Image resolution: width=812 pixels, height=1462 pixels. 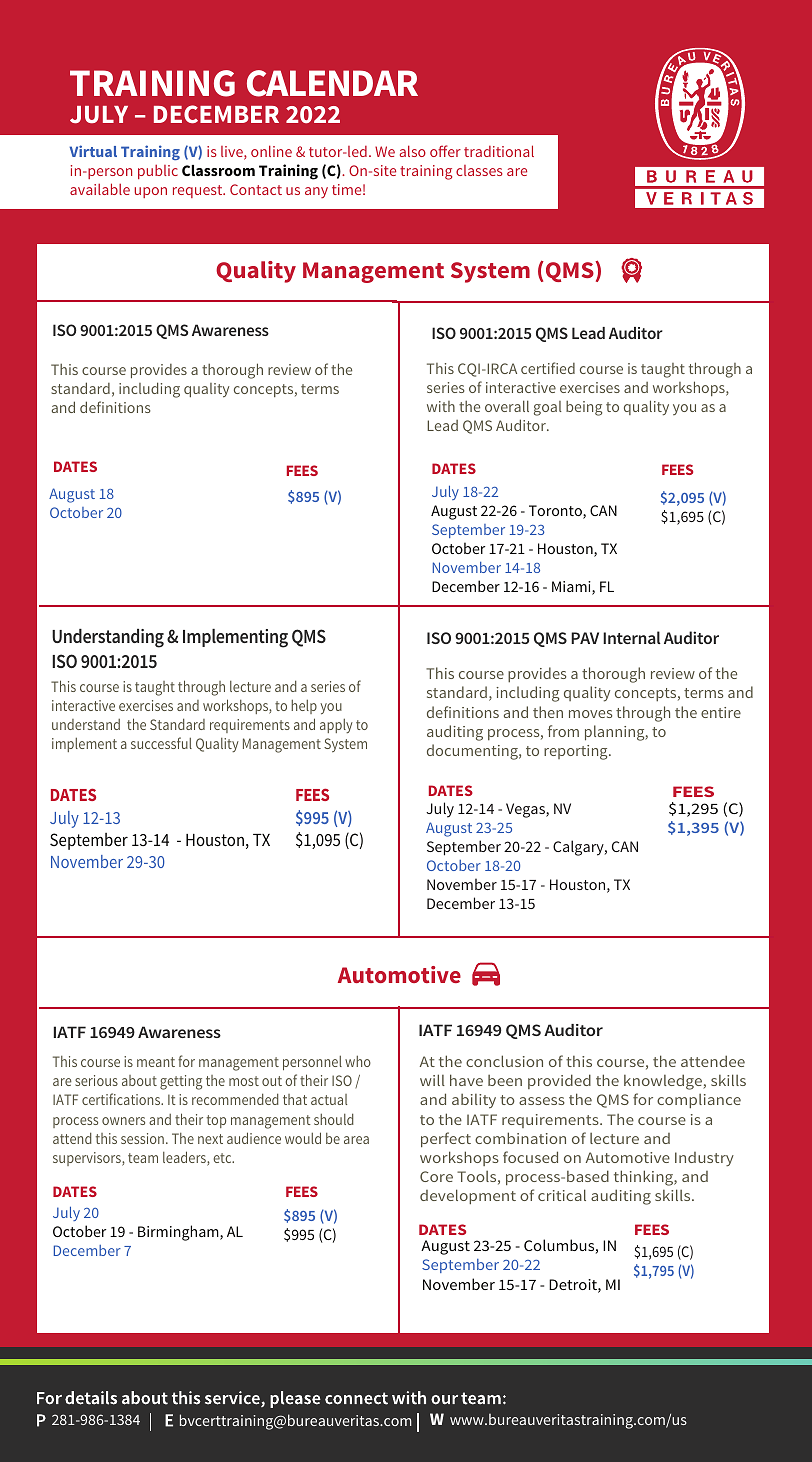 What do you see at coordinates (499, 151) in the screenshot?
I see `traditional` at bounding box center [499, 151].
